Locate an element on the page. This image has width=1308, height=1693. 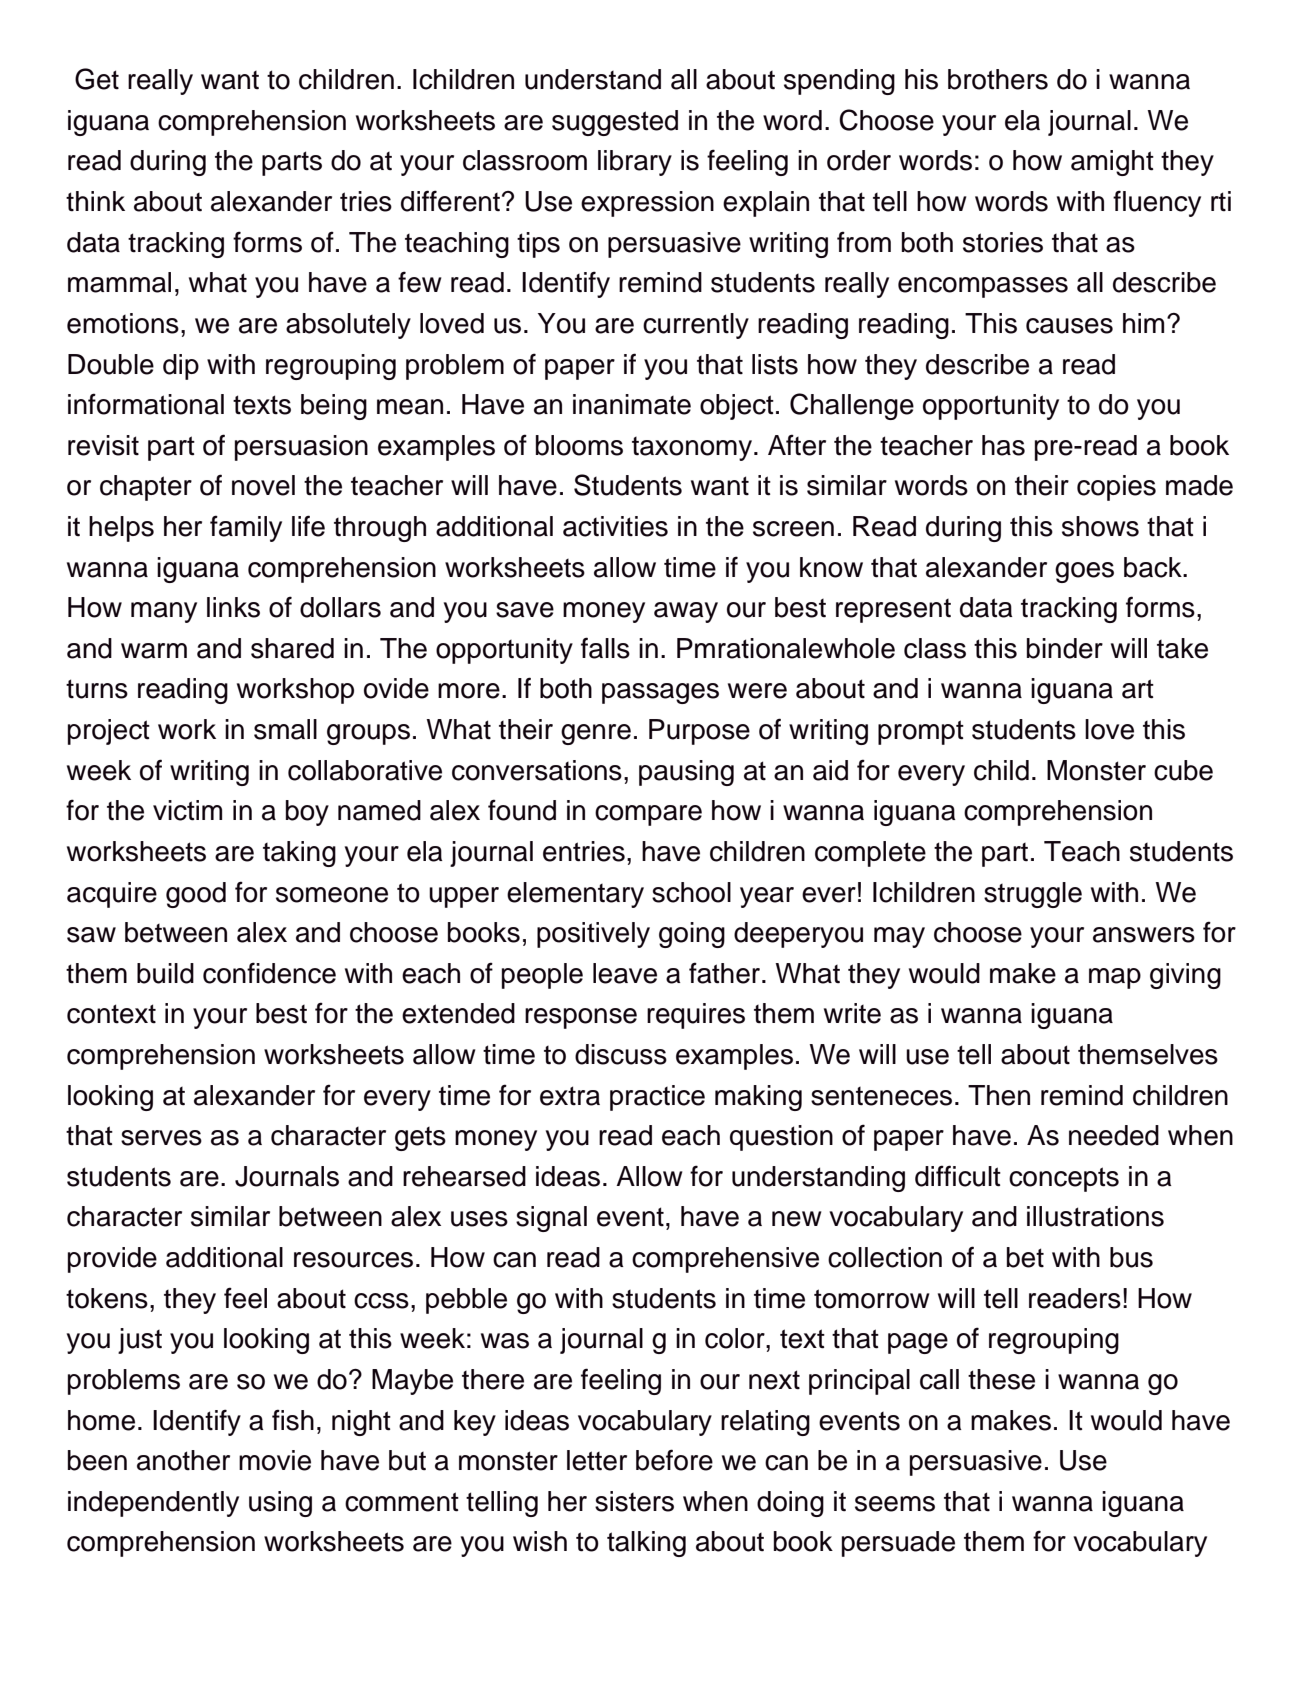
victim is located at coordinates (187, 810).
